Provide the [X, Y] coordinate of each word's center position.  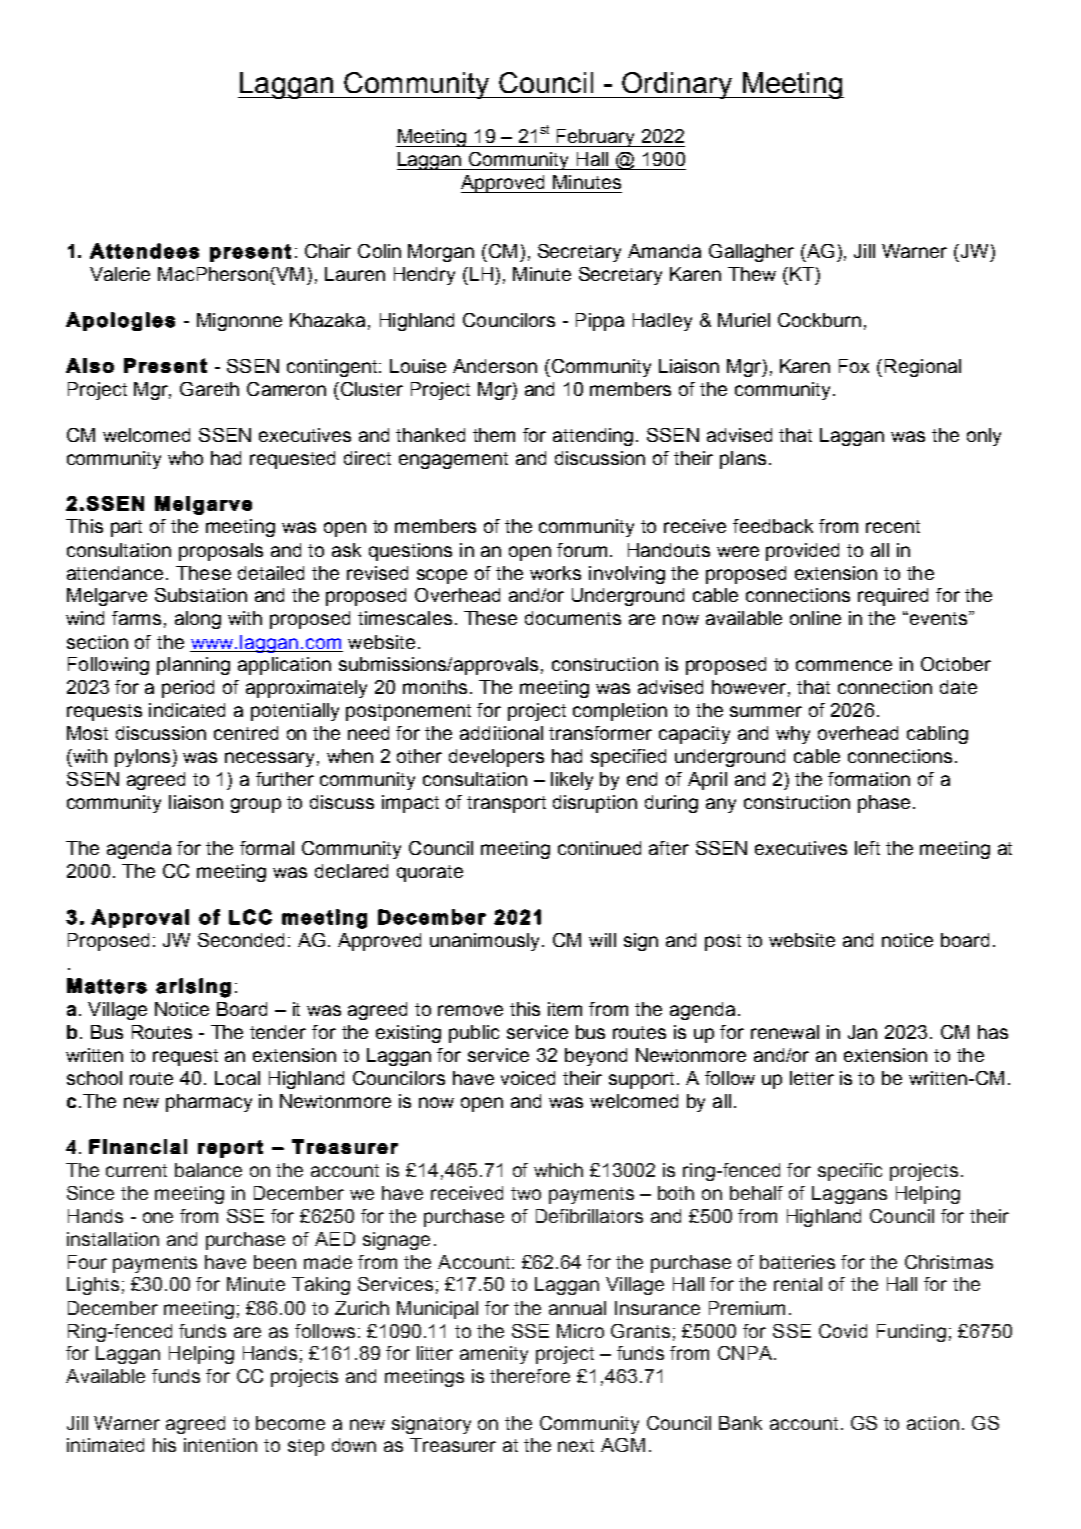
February [596, 138]
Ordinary [677, 85]
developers [496, 758]
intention [220, 1445]
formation [869, 779]
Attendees [144, 251]
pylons [144, 758]
